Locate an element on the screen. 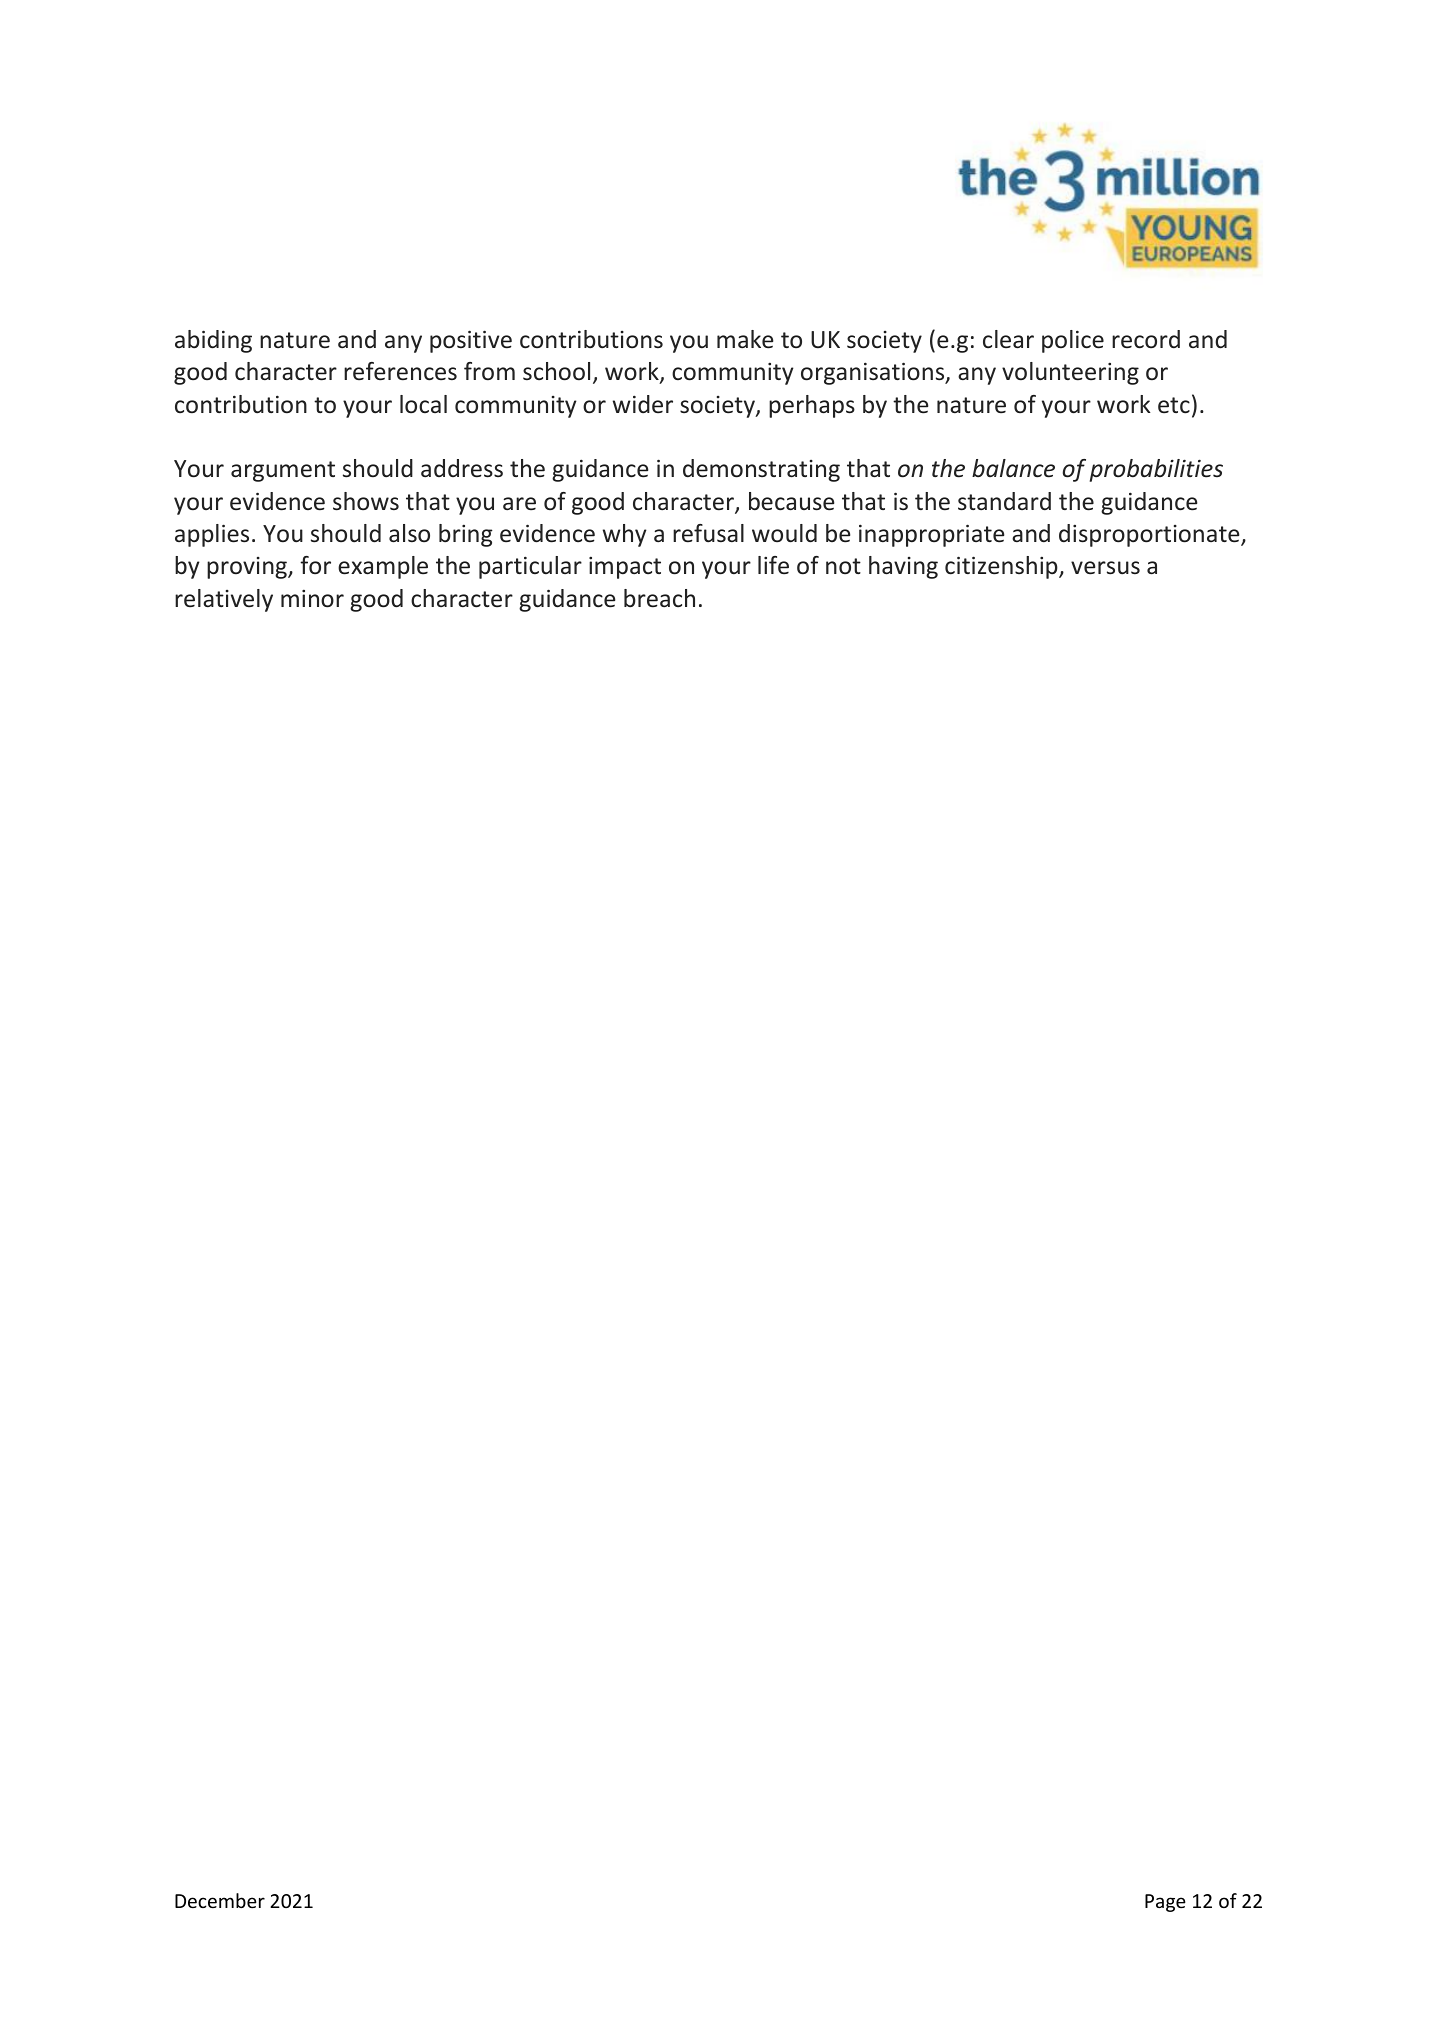 The width and height of the screenshot is (1437, 2032). December is located at coordinates (220, 1900).
